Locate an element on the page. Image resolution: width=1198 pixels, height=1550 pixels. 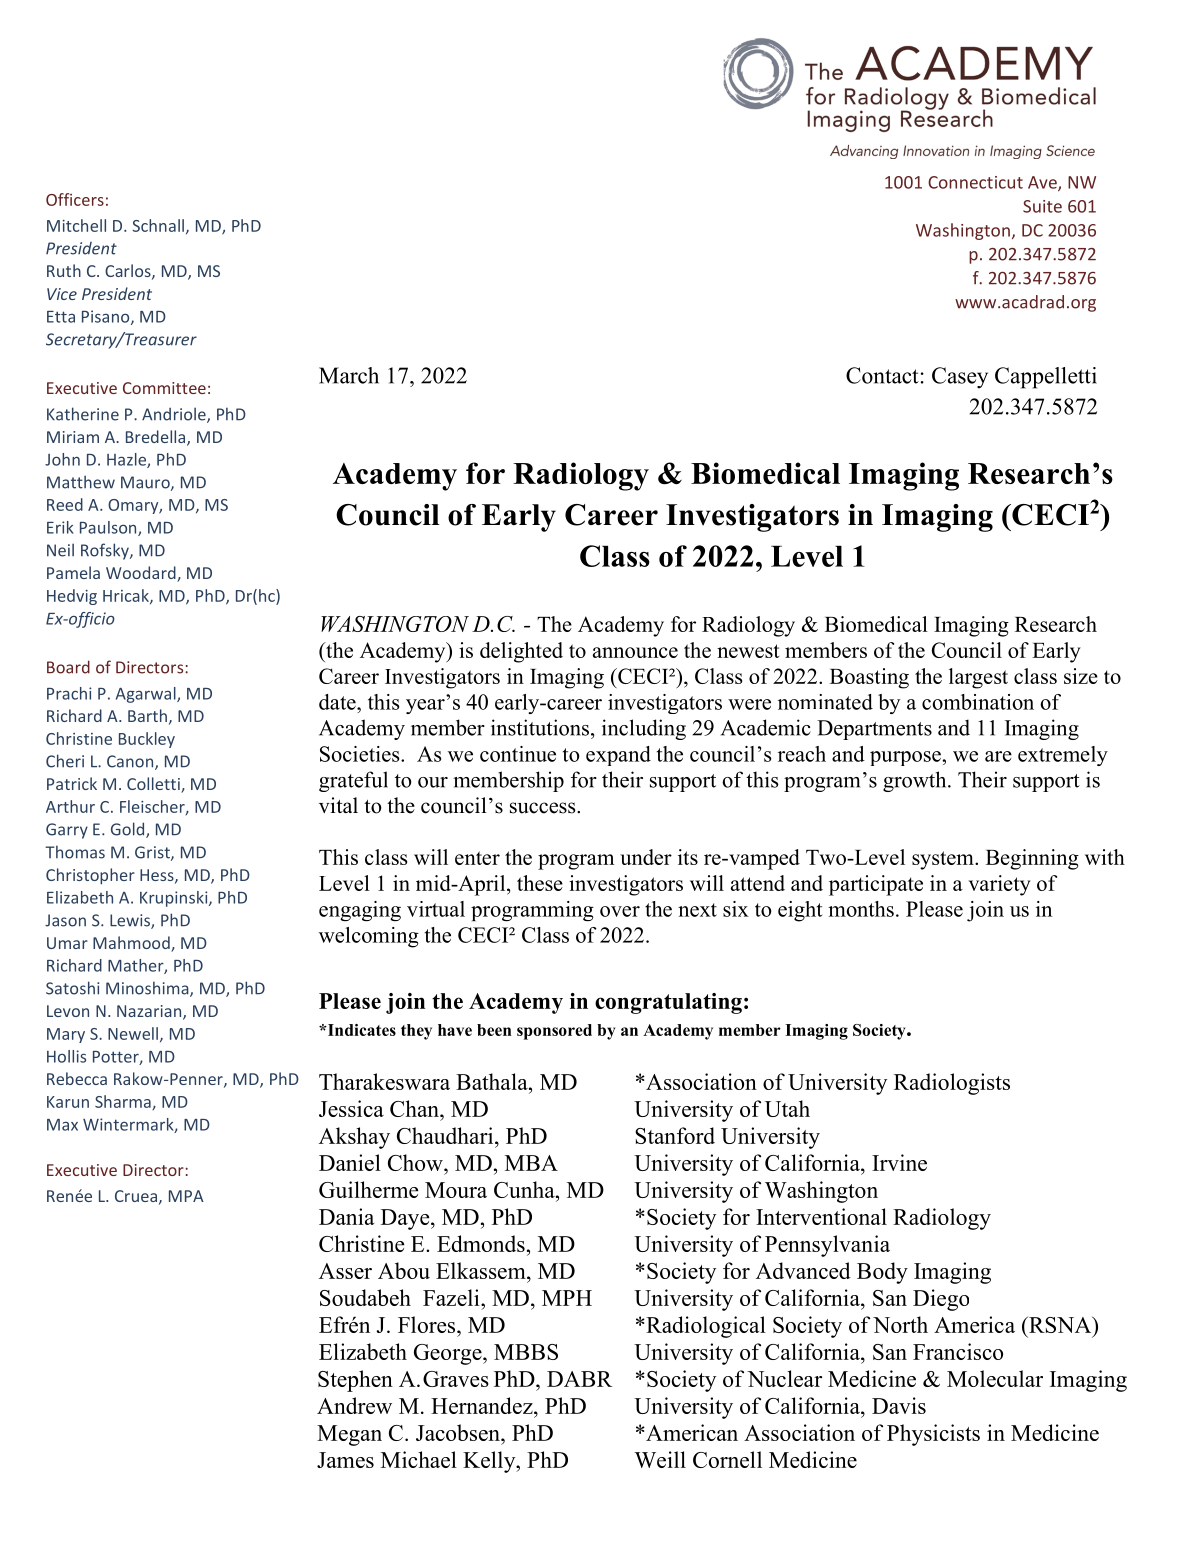
Physicists is located at coordinates (933, 1435).
